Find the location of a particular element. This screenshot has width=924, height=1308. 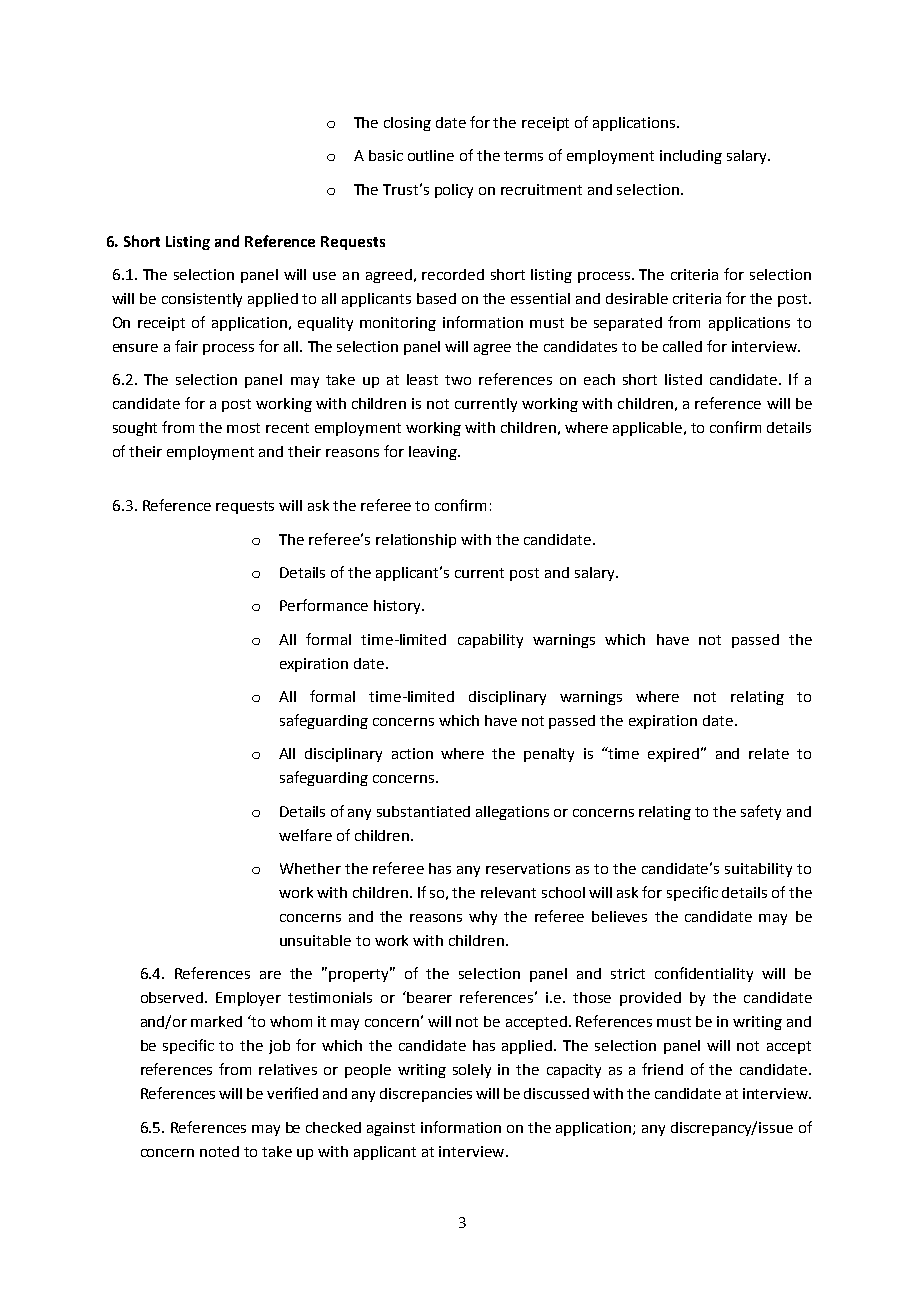

basic is located at coordinates (386, 155).
